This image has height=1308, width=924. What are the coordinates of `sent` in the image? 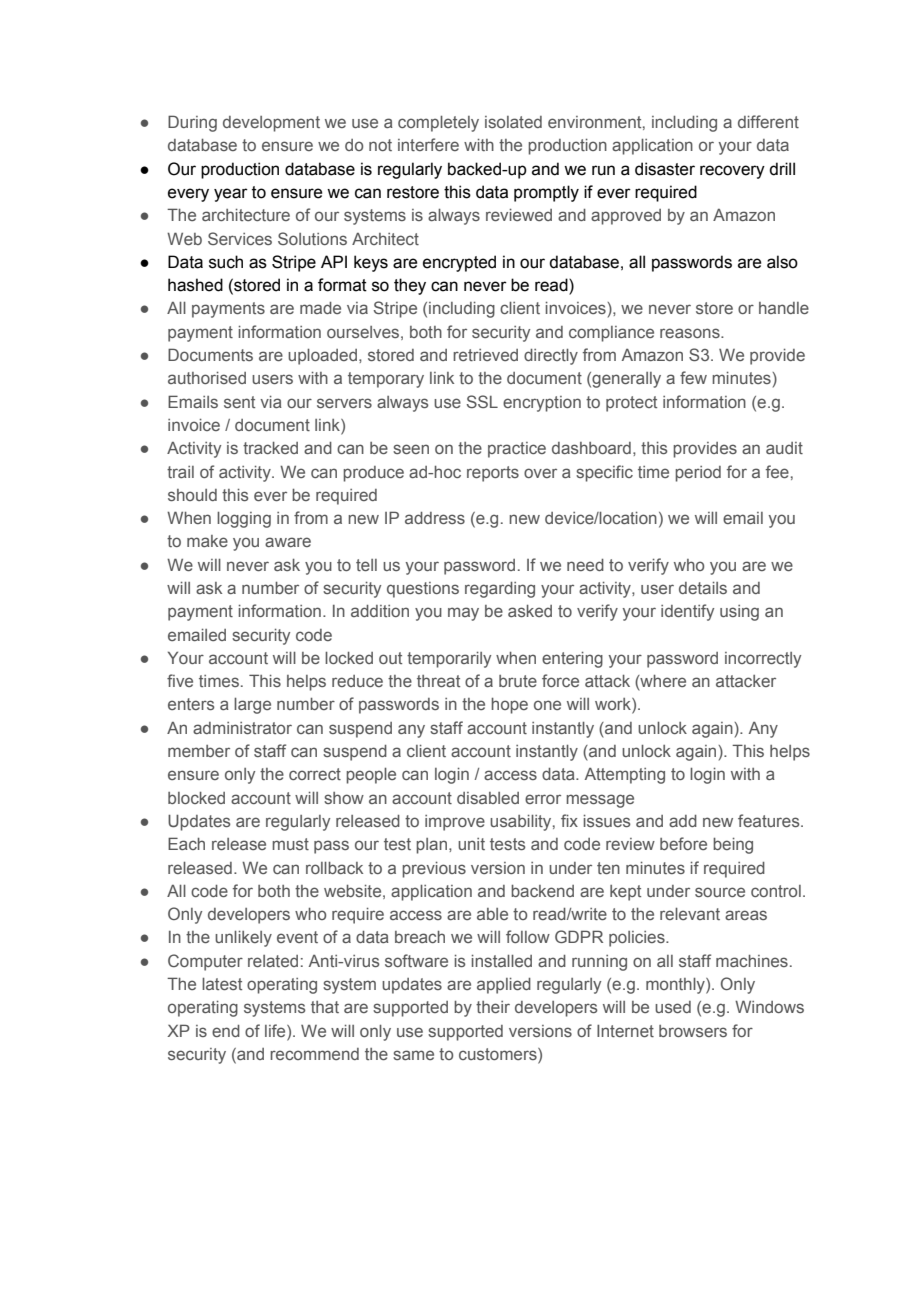 It's located at (239, 402).
